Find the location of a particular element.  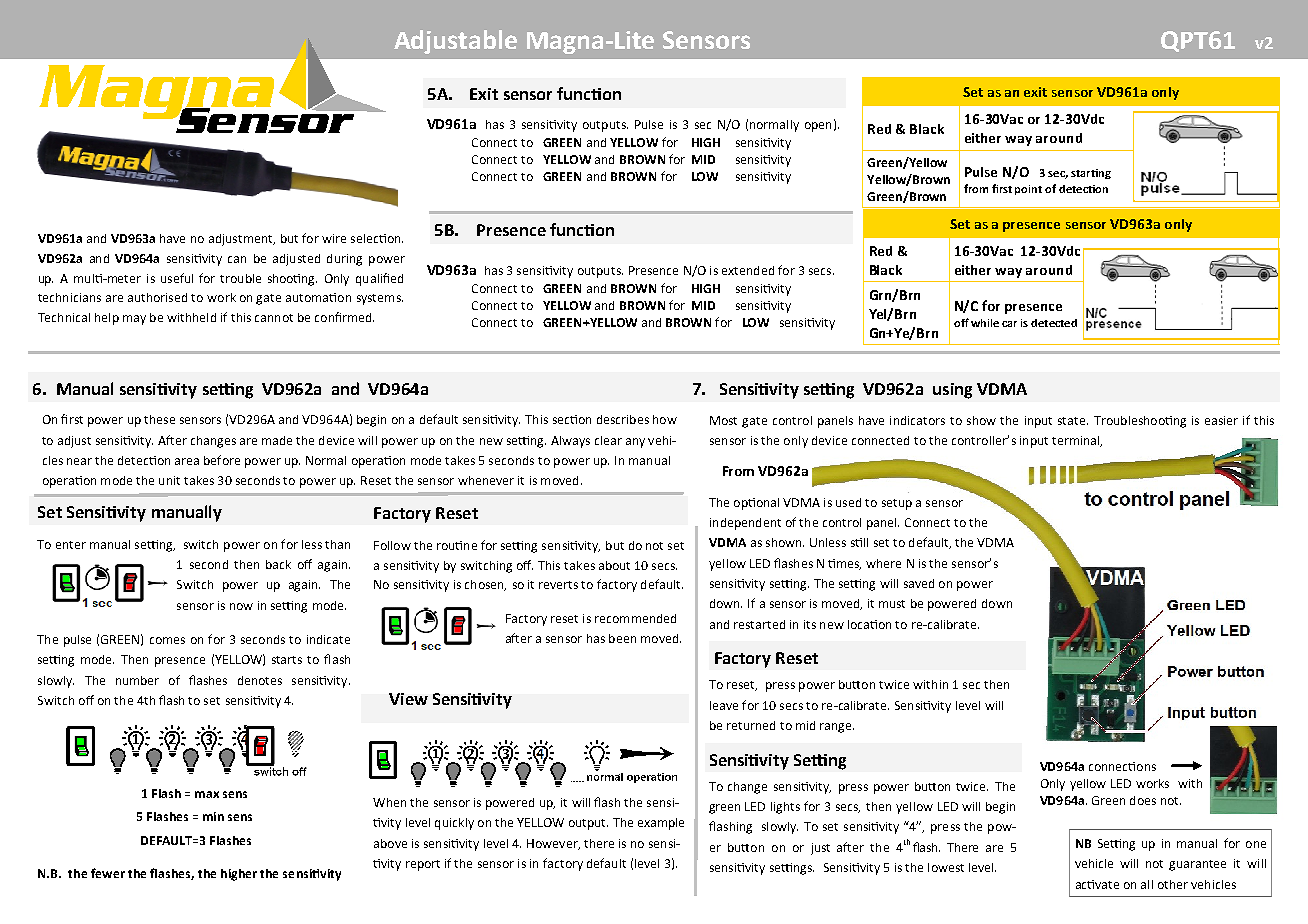

activate is located at coordinates (1097, 884).
